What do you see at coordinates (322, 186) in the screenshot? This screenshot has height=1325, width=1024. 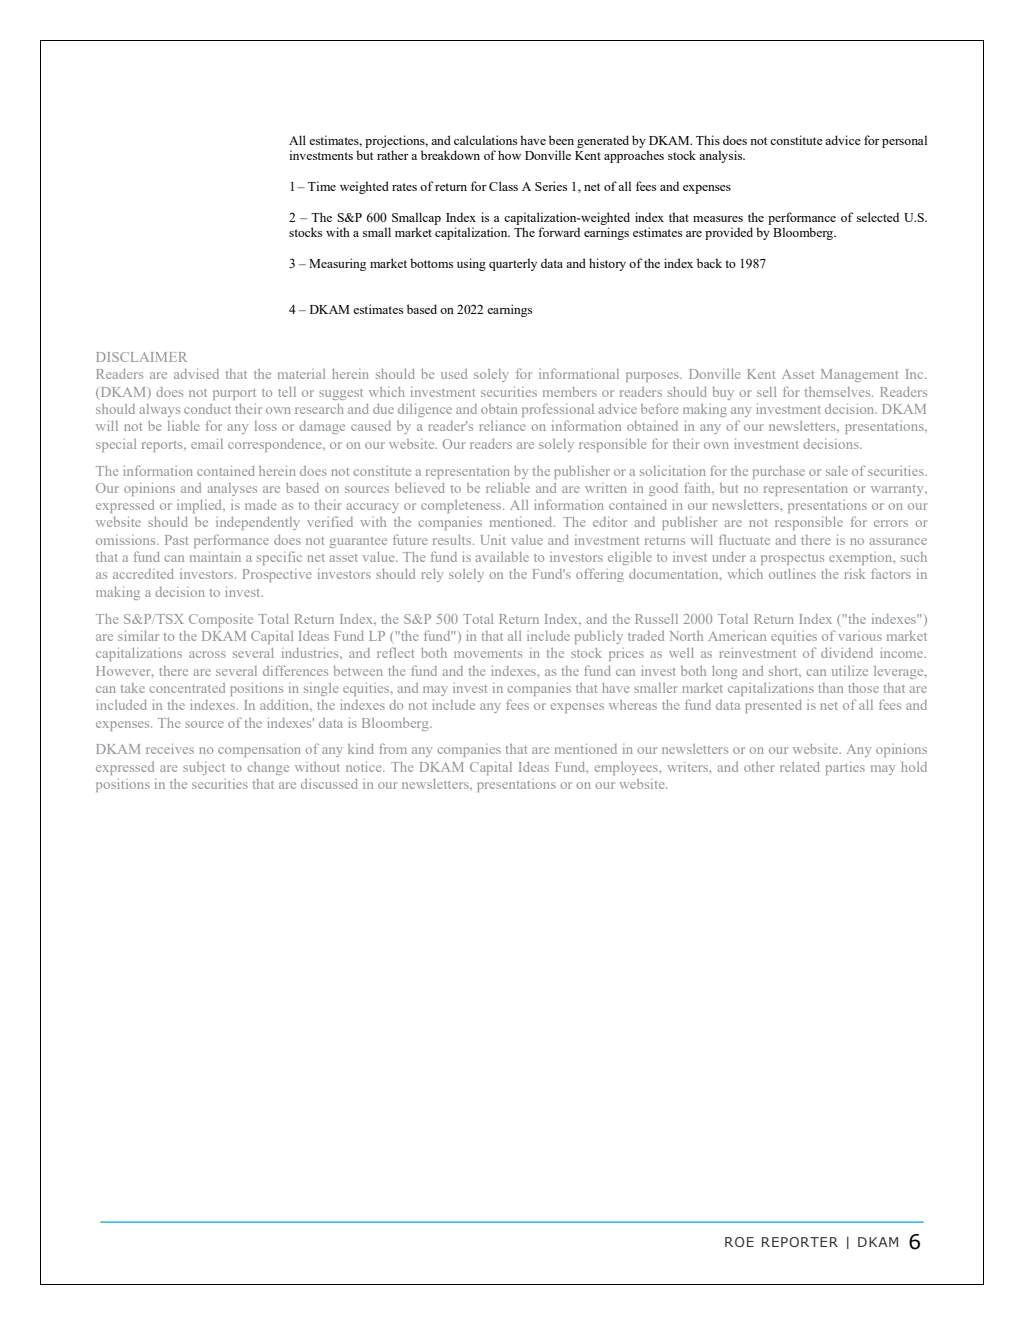 I see `Time` at bounding box center [322, 186].
